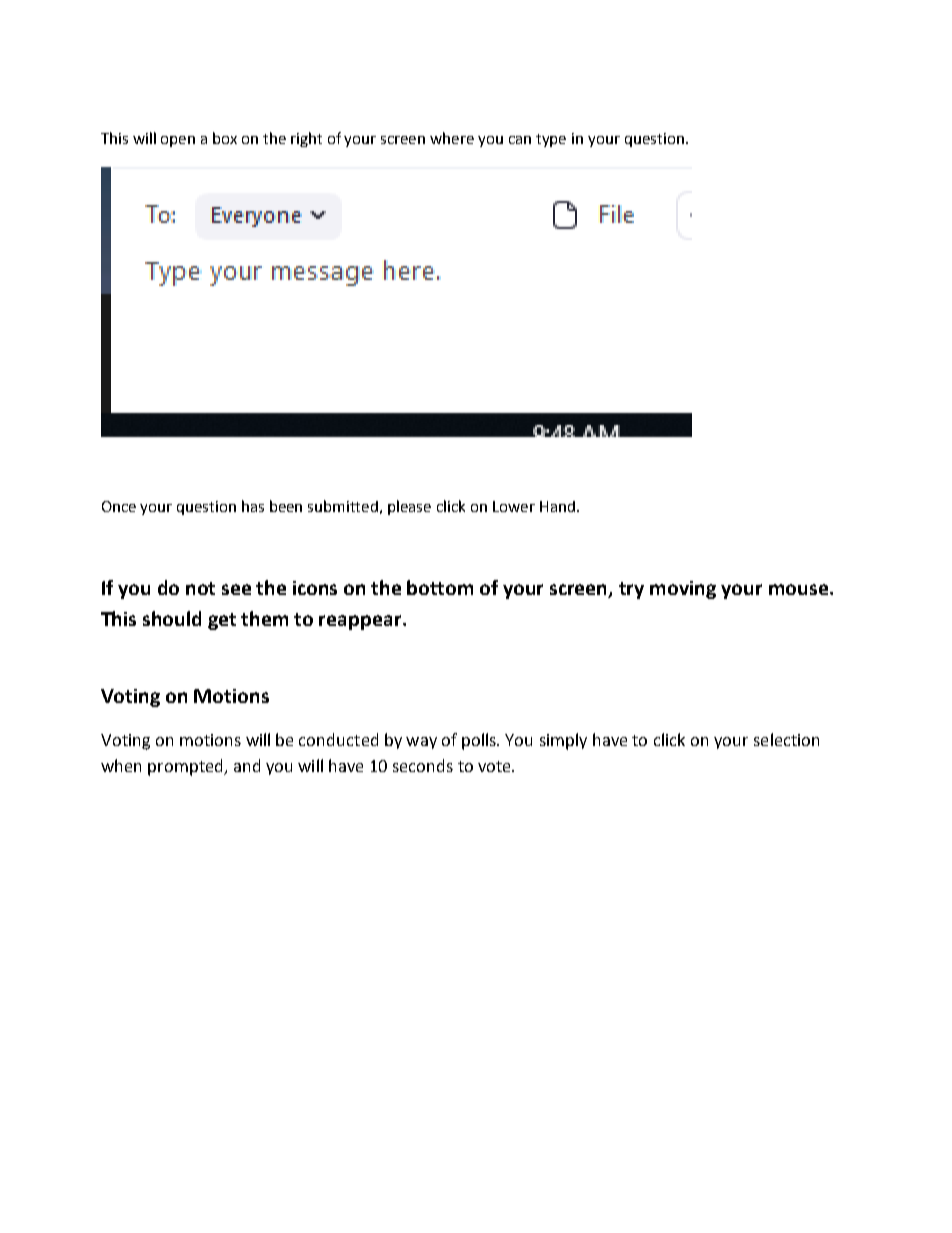 The image size is (952, 1233). Describe the element at coordinates (186, 767) in the image. I see `prompted` at that location.
